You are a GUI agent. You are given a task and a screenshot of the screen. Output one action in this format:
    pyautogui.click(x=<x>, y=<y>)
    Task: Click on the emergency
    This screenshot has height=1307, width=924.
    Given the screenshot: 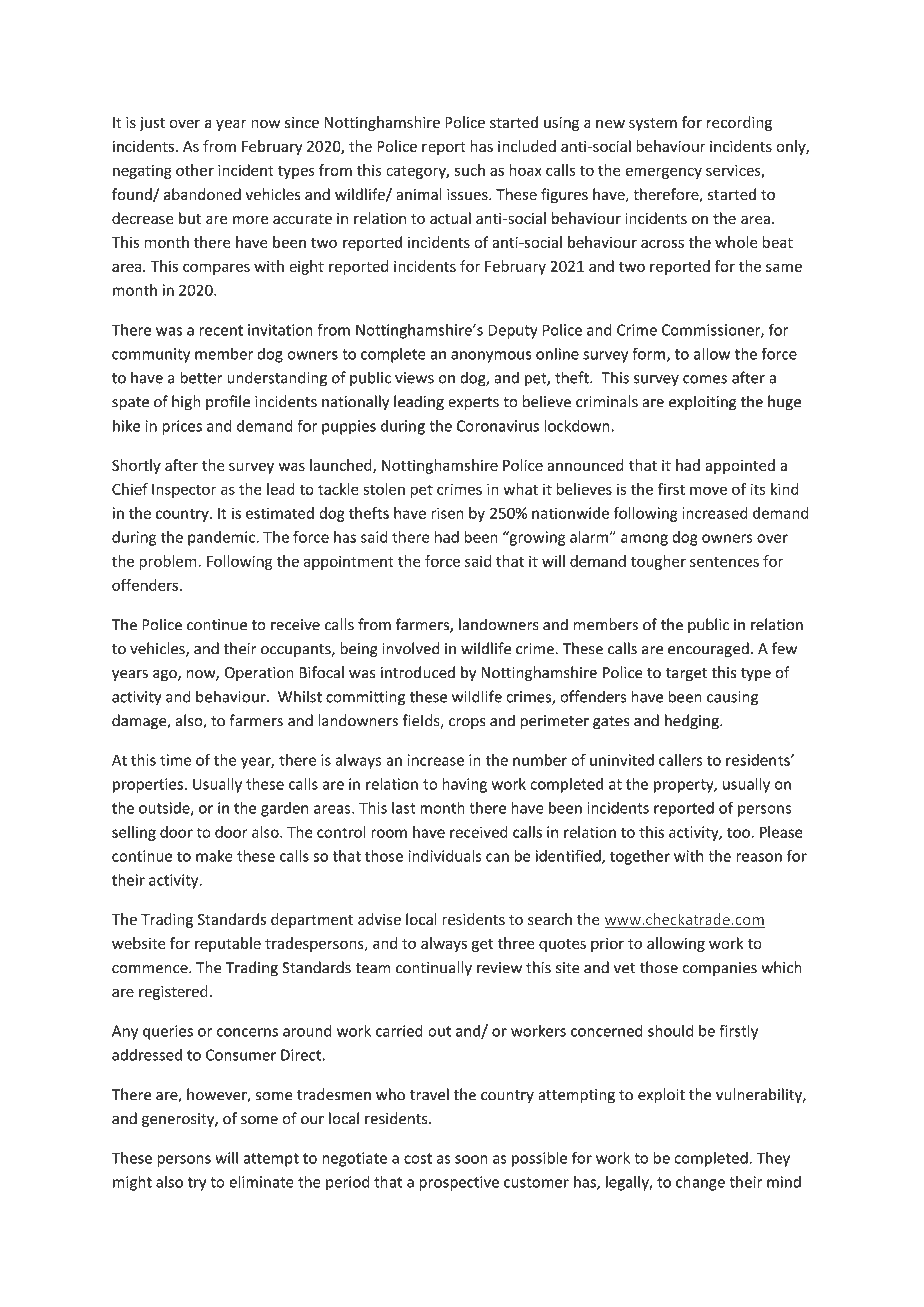 What is the action you would take?
    pyautogui.click(x=663, y=173)
